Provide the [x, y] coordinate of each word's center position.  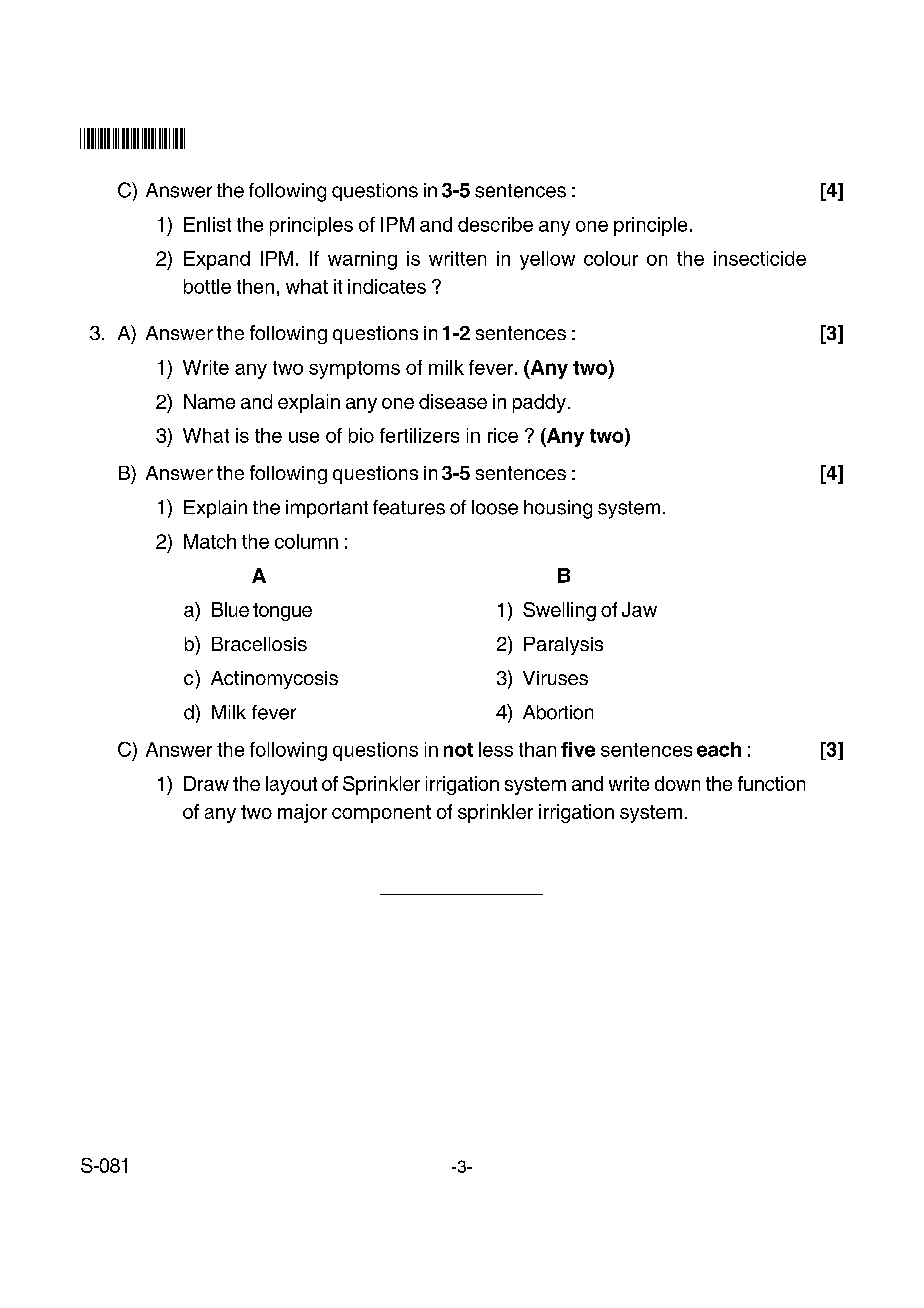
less [496, 749]
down [677, 783]
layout [291, 785]
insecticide [760, 258]
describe [495, 224]
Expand [217, 260]
